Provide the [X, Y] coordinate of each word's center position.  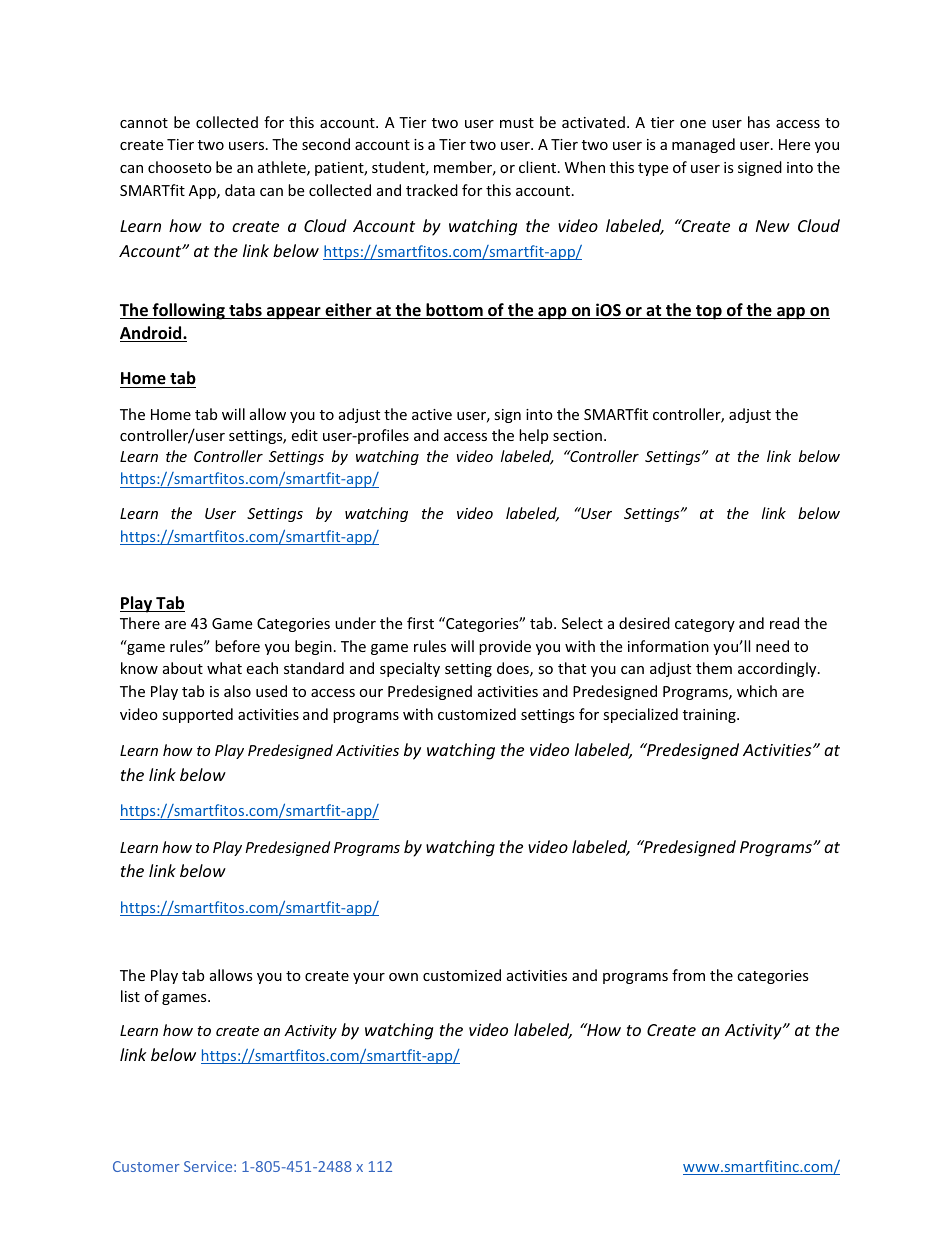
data [240, 190]
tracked [432, 190]
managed [703, 145]
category [705, 625]
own [403, 977]
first [420, 623]
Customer [146, 1166]
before [237, 646]
